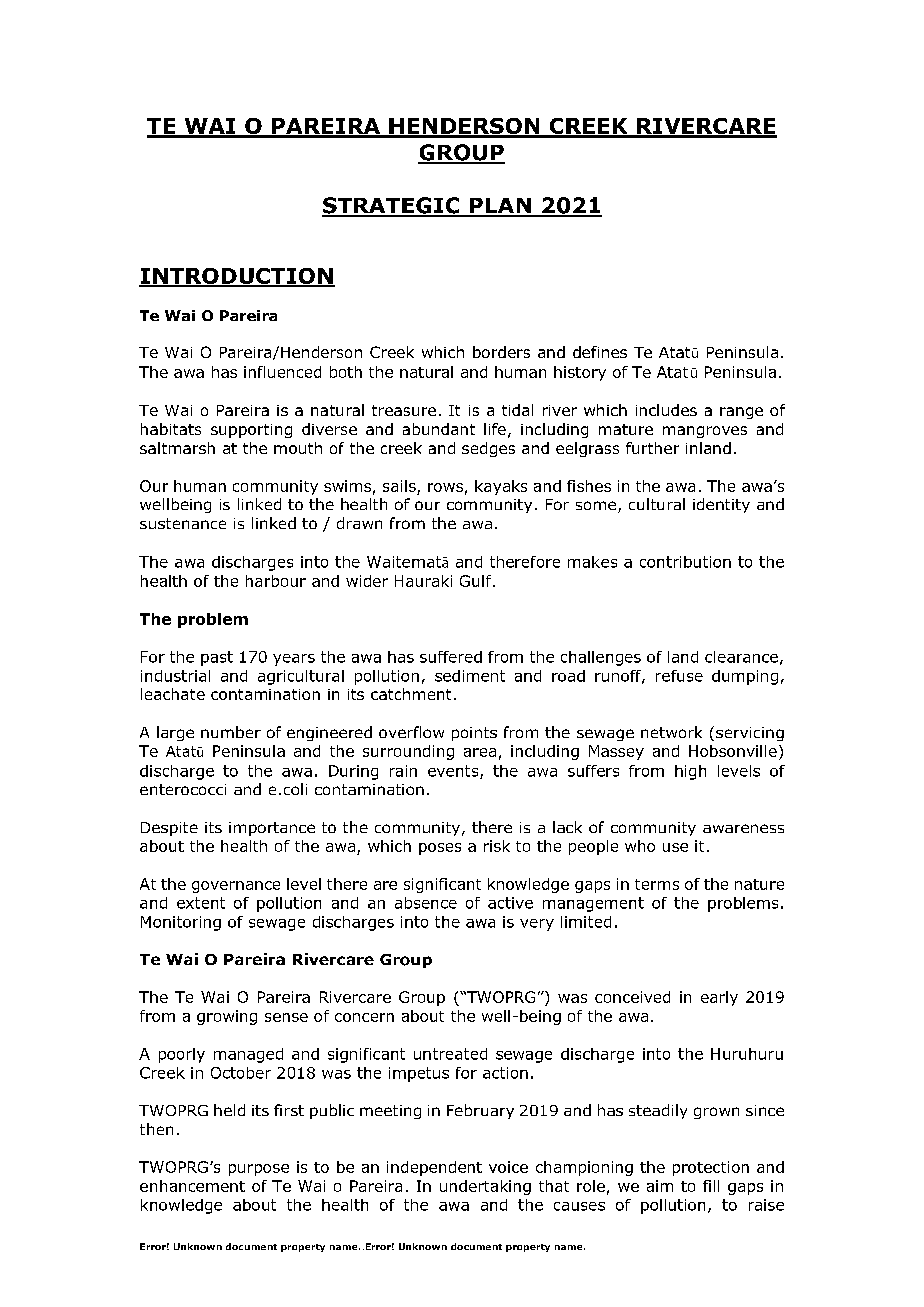 The height and width of the page is (1307, 924). Describe the element at coordinates (485, 1187) in the page. I see `undertaking` at that location.
